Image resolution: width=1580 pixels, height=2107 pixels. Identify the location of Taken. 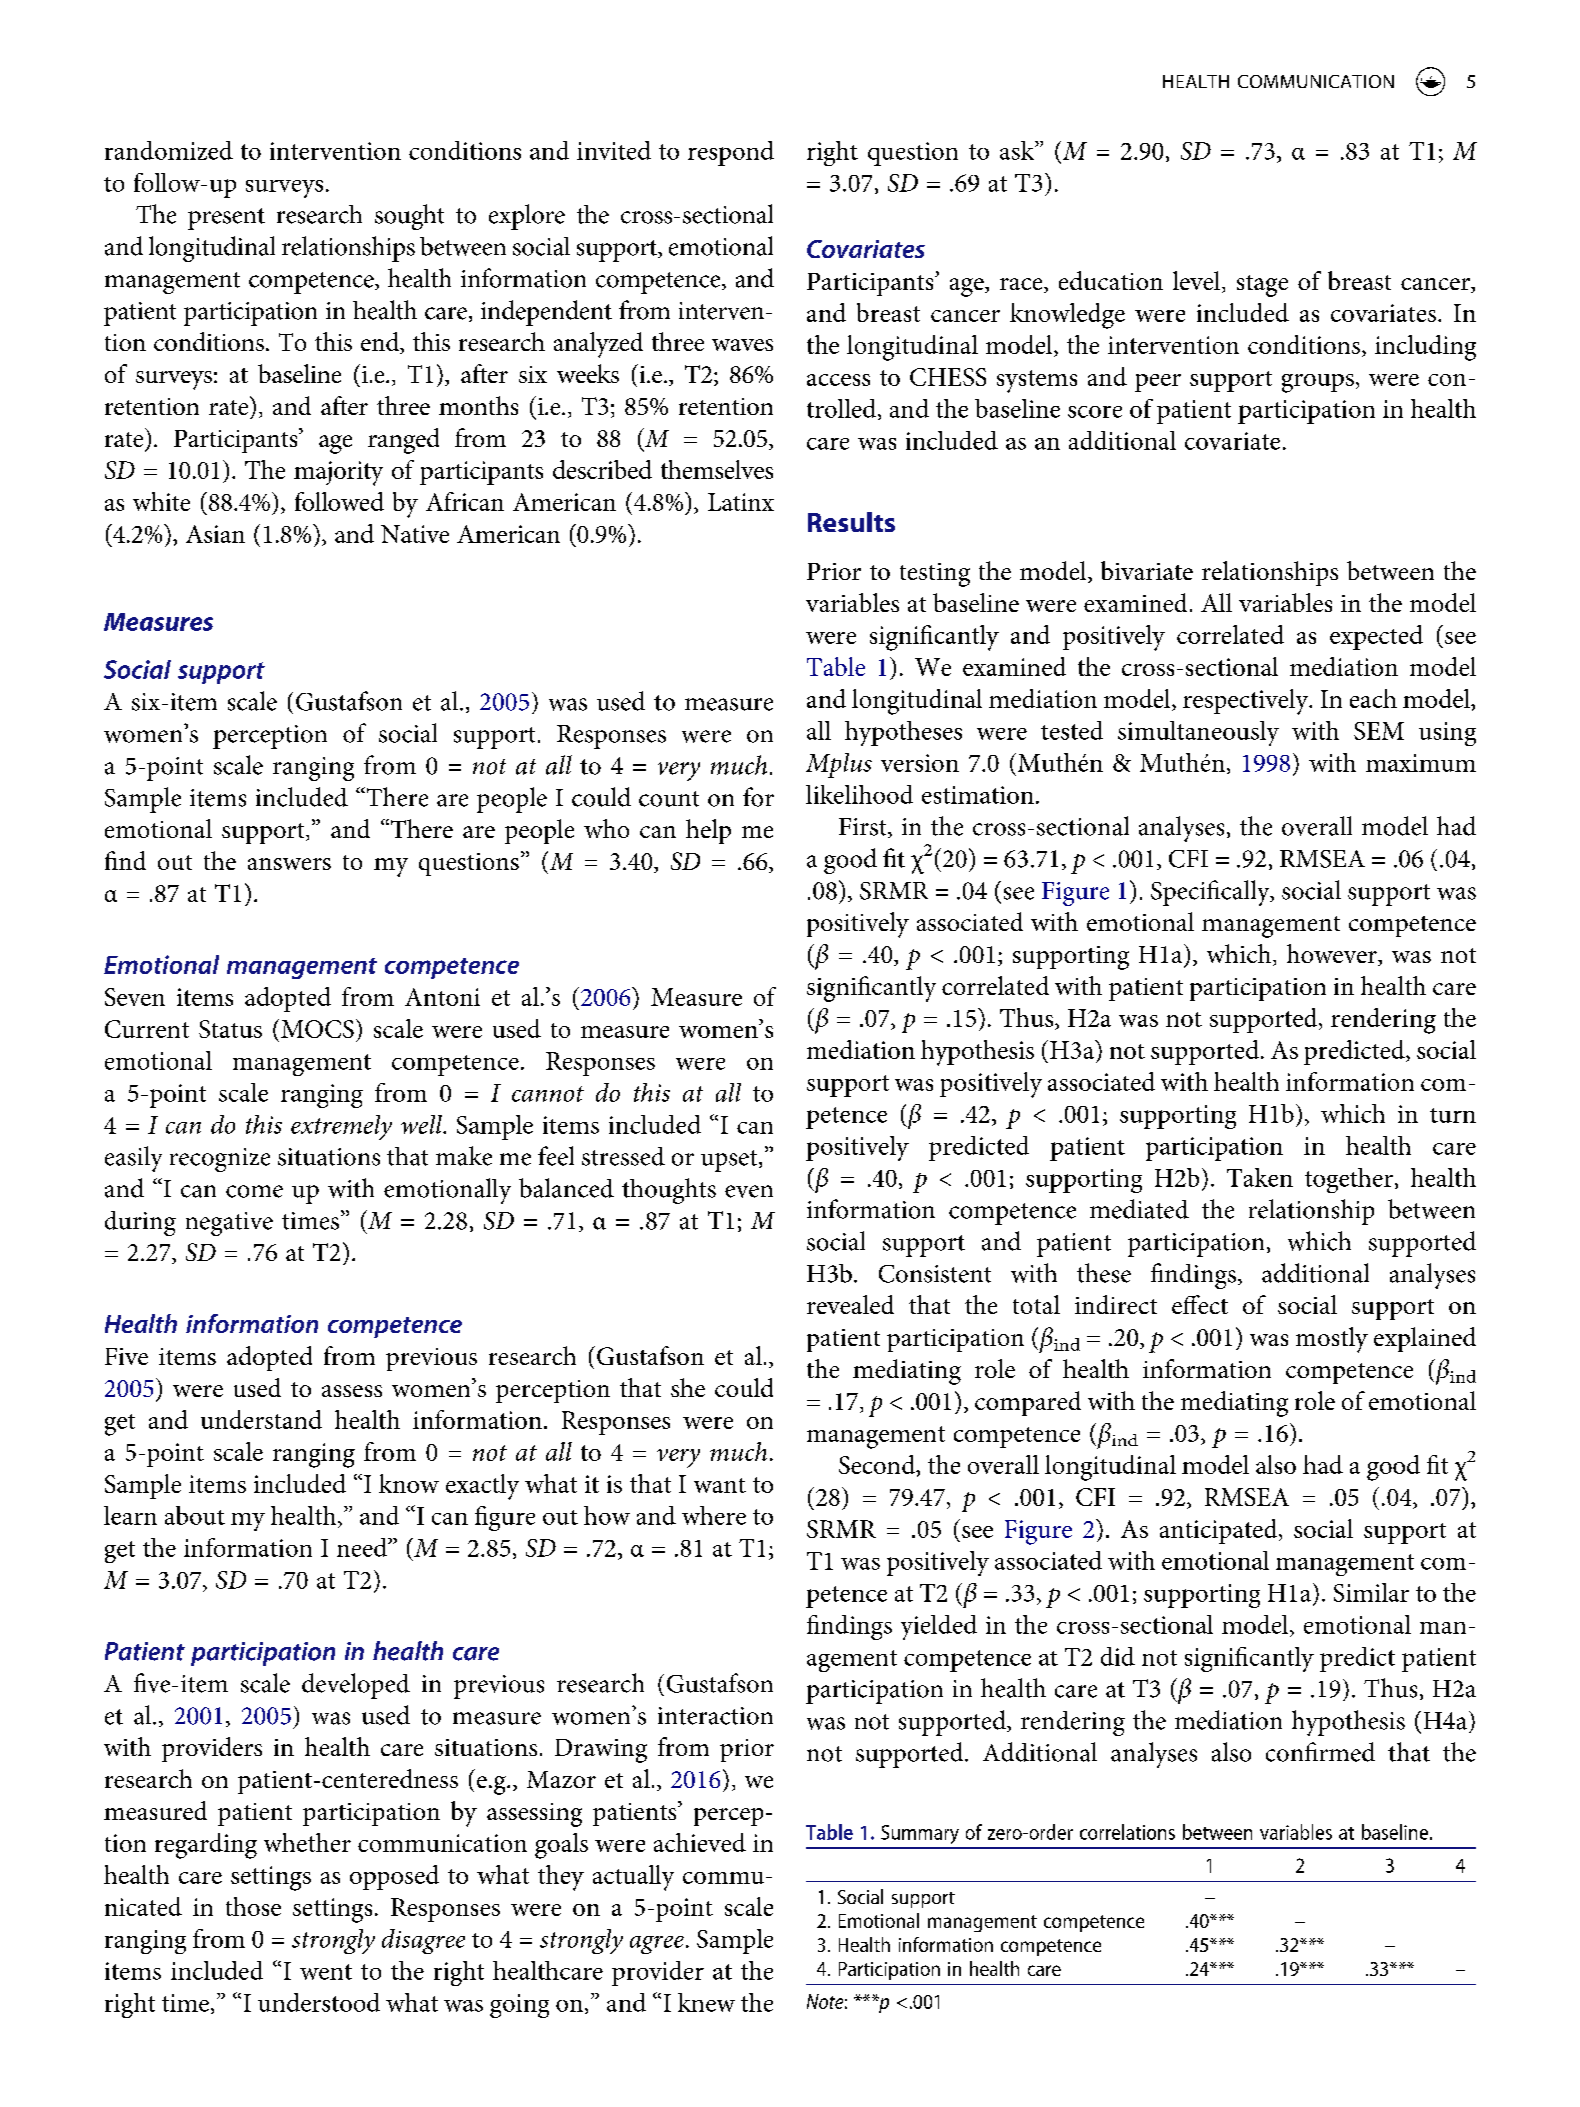
(1260, 1177).
